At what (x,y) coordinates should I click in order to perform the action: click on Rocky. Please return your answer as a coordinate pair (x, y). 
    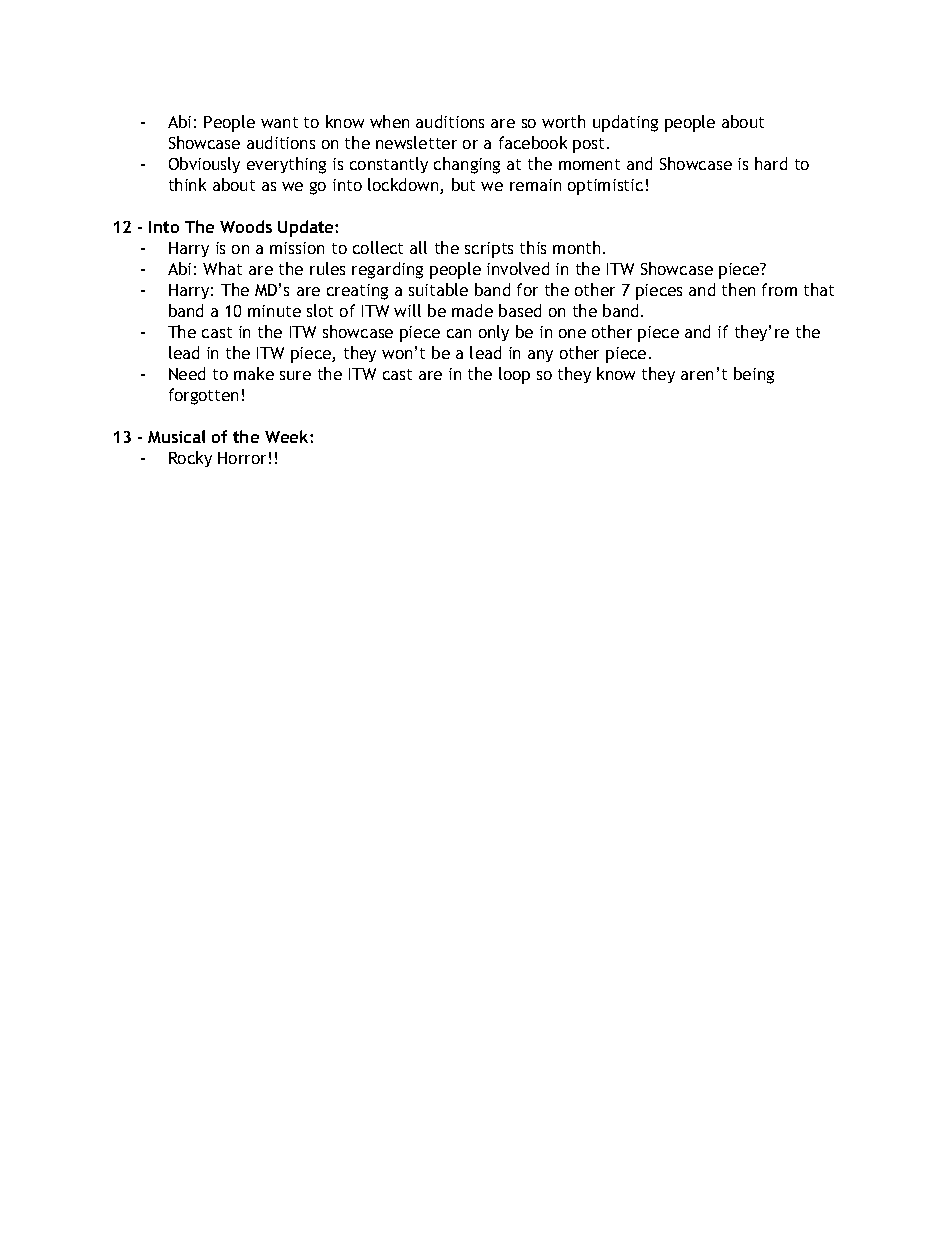
    Looking at the image, I should click on (190, 459).
